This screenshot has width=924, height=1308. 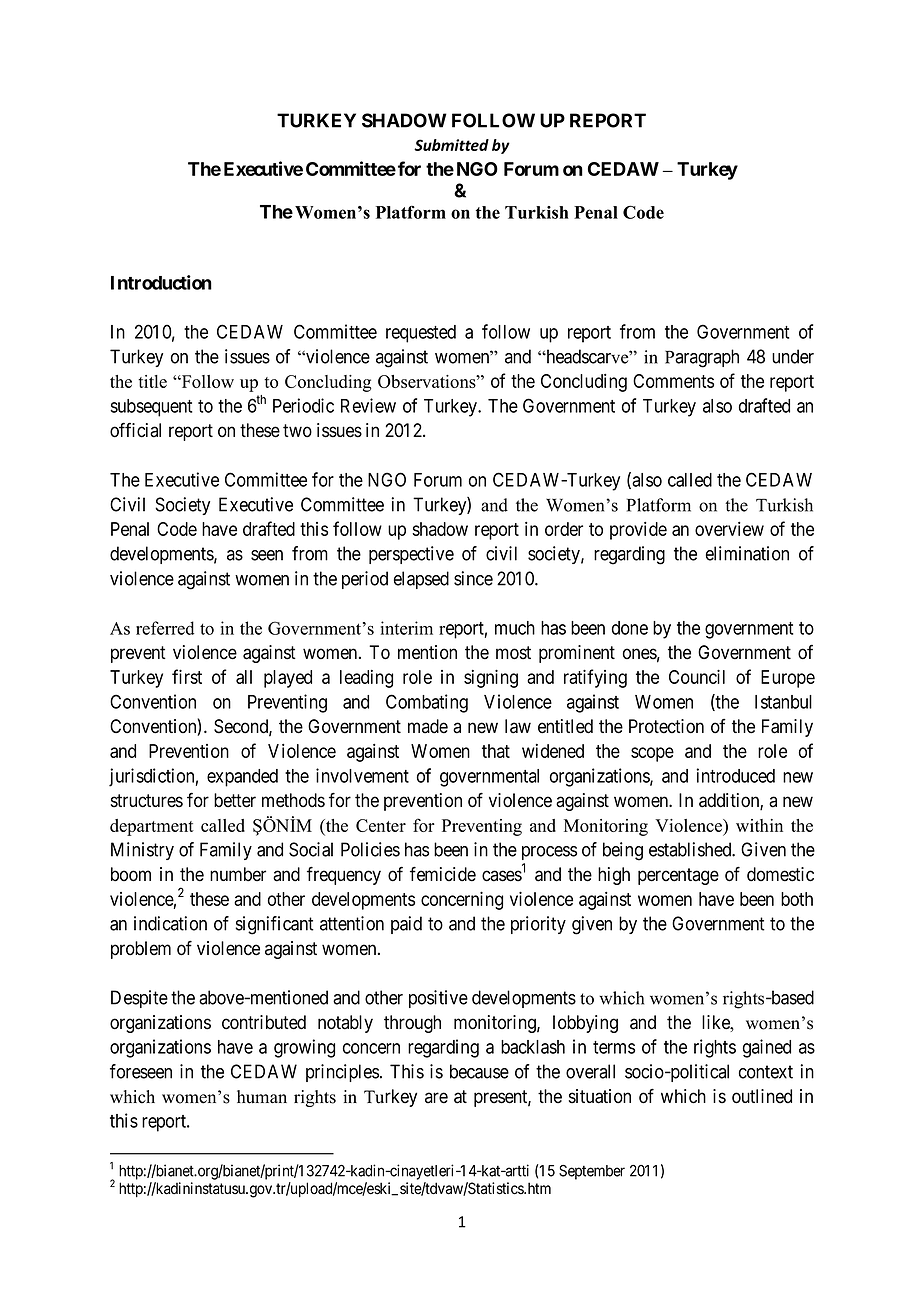 I want to click on Paragraph, so click(x=702, y=358).
